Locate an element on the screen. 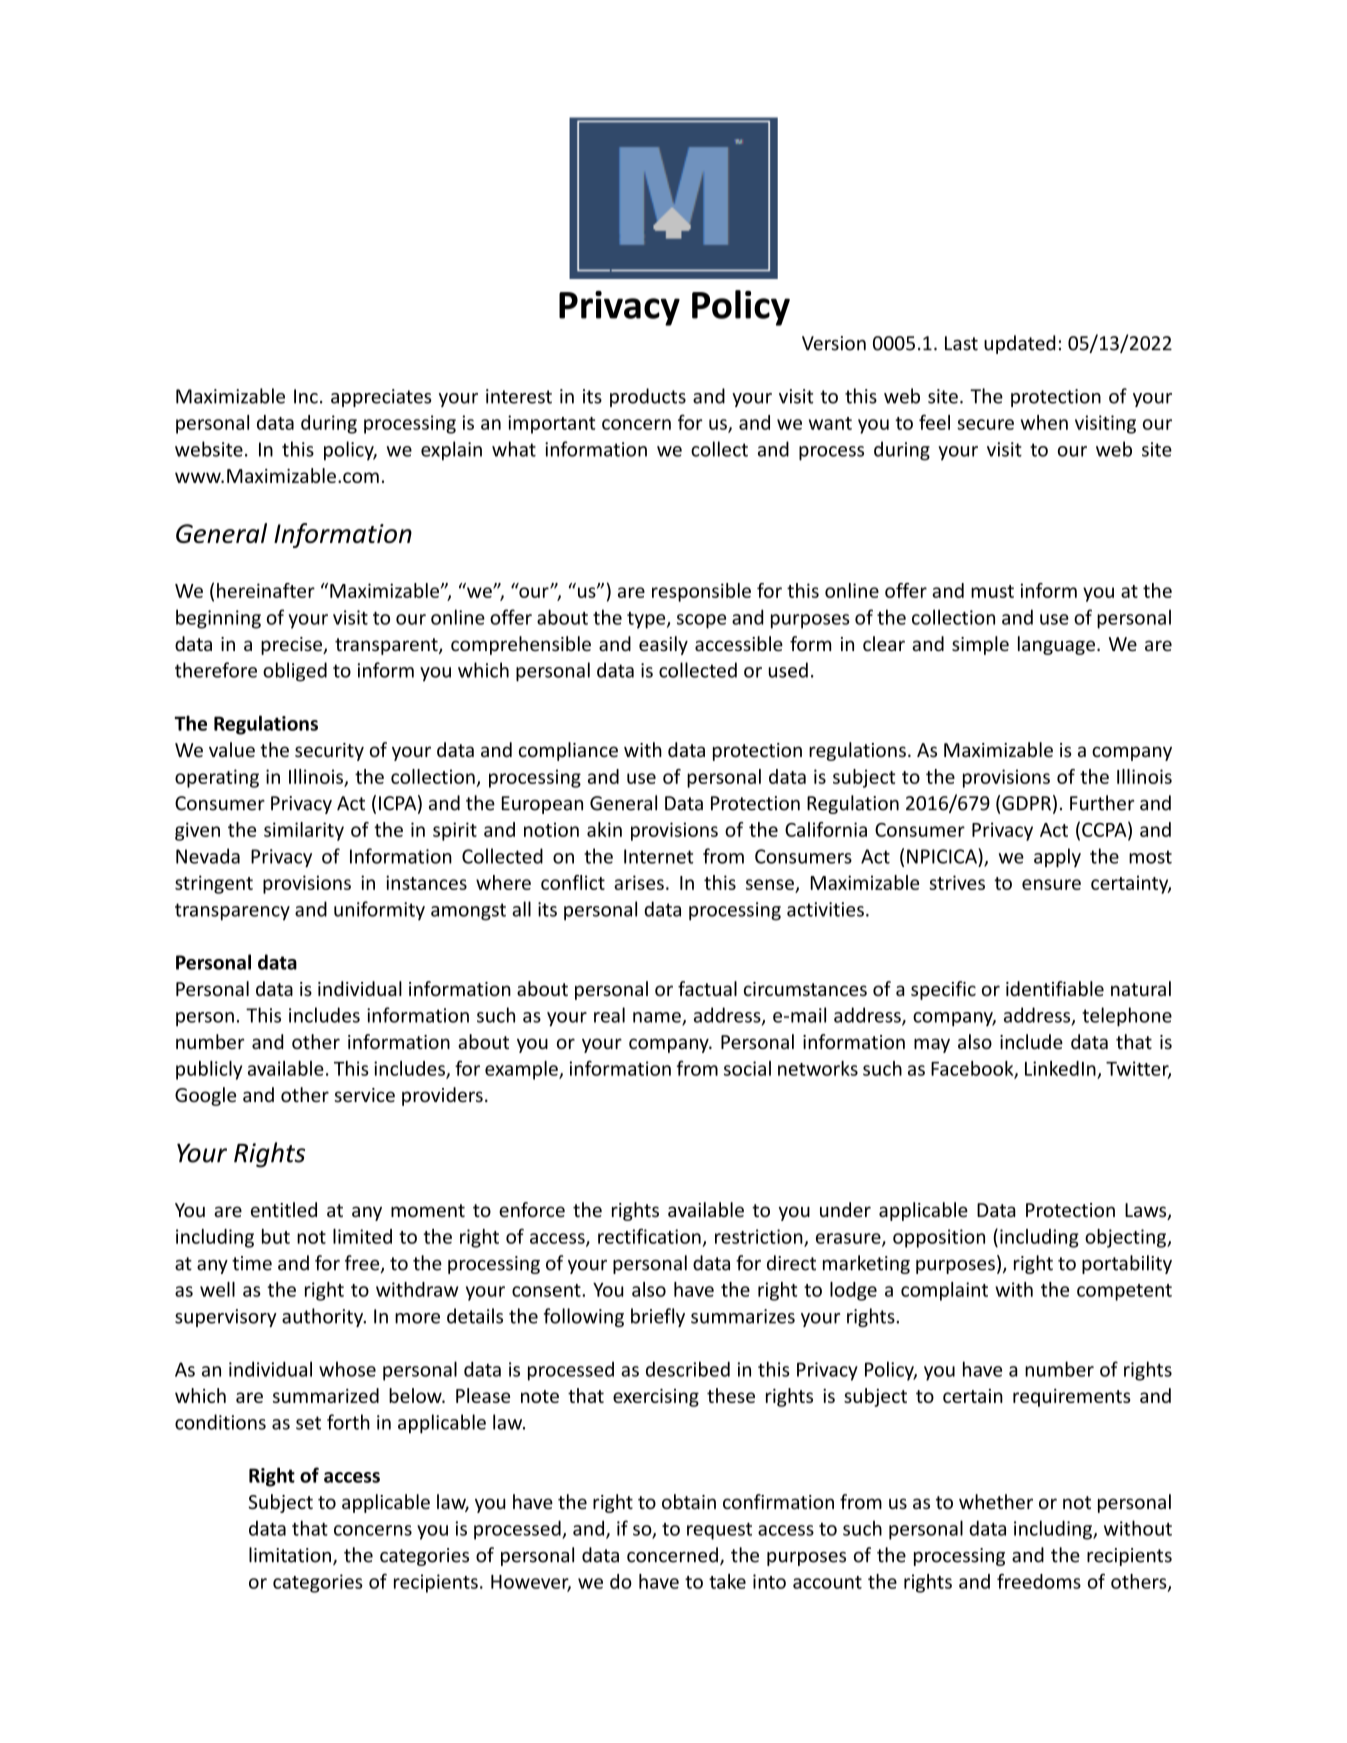 This screenshot has width=1347, height=1743. transparency is located at coordinates (232, 912).
